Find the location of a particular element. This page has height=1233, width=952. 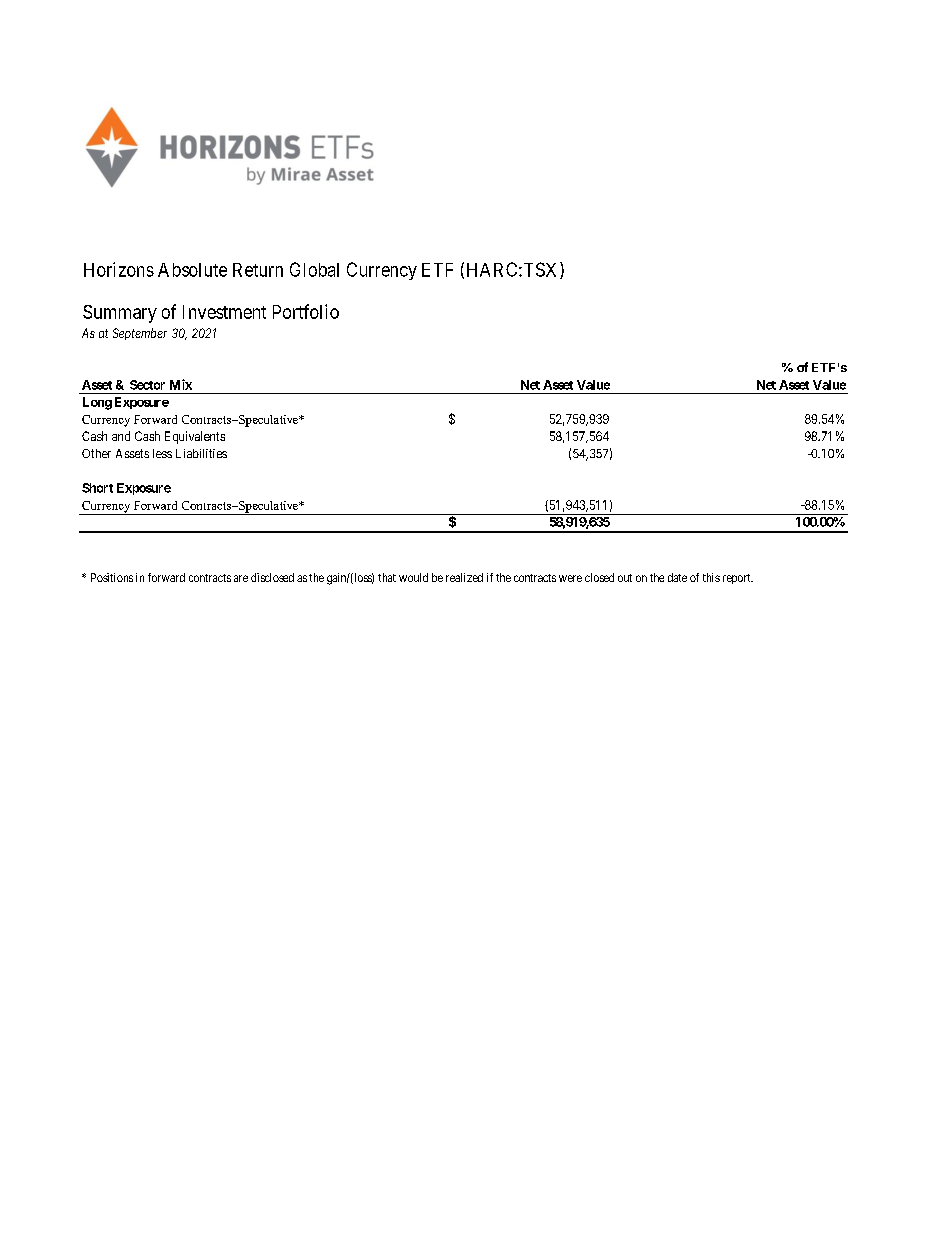

Positions is located at coordinates (112, 577).
